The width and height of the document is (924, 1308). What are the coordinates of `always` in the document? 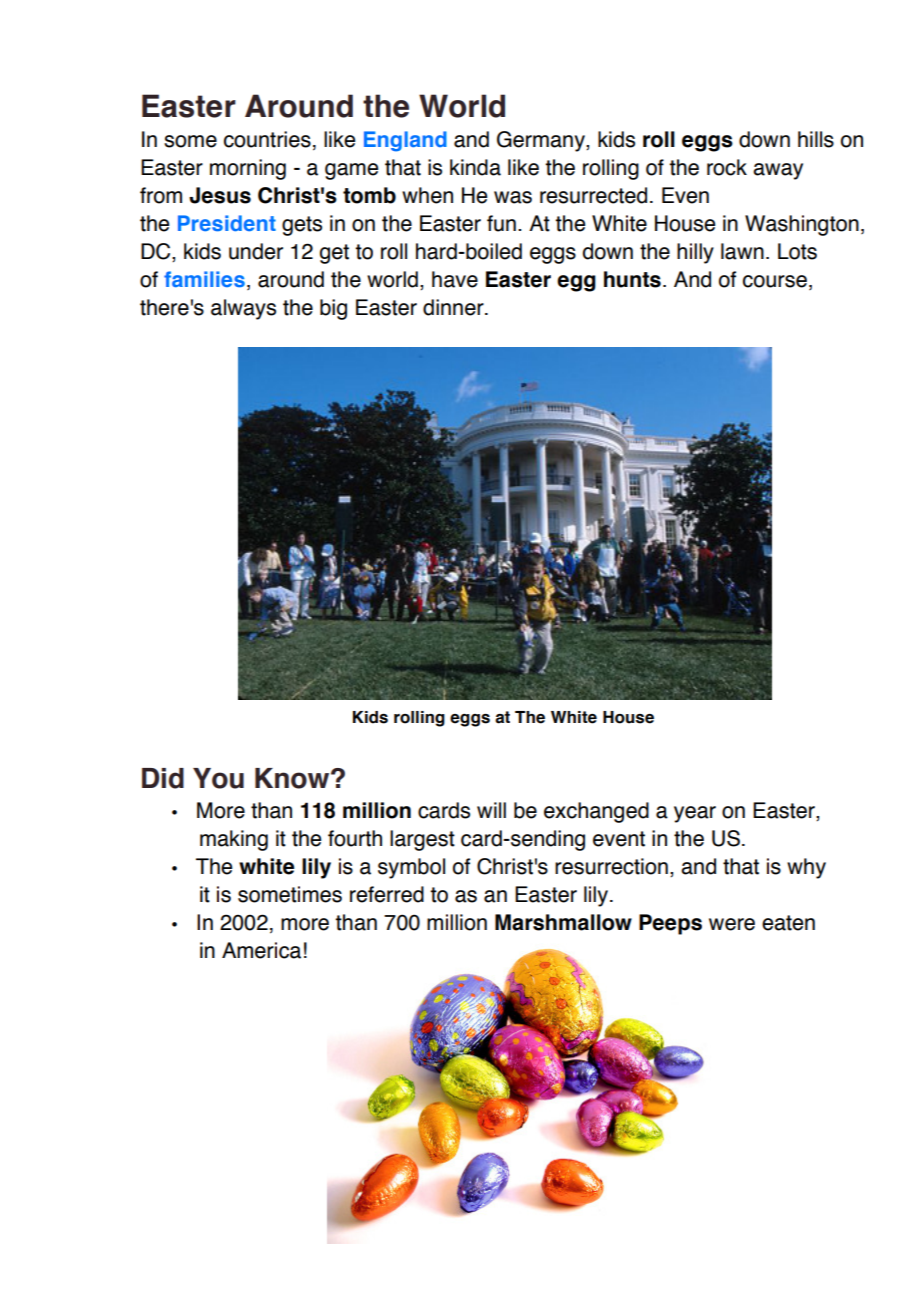 It's located at (243, 309).
